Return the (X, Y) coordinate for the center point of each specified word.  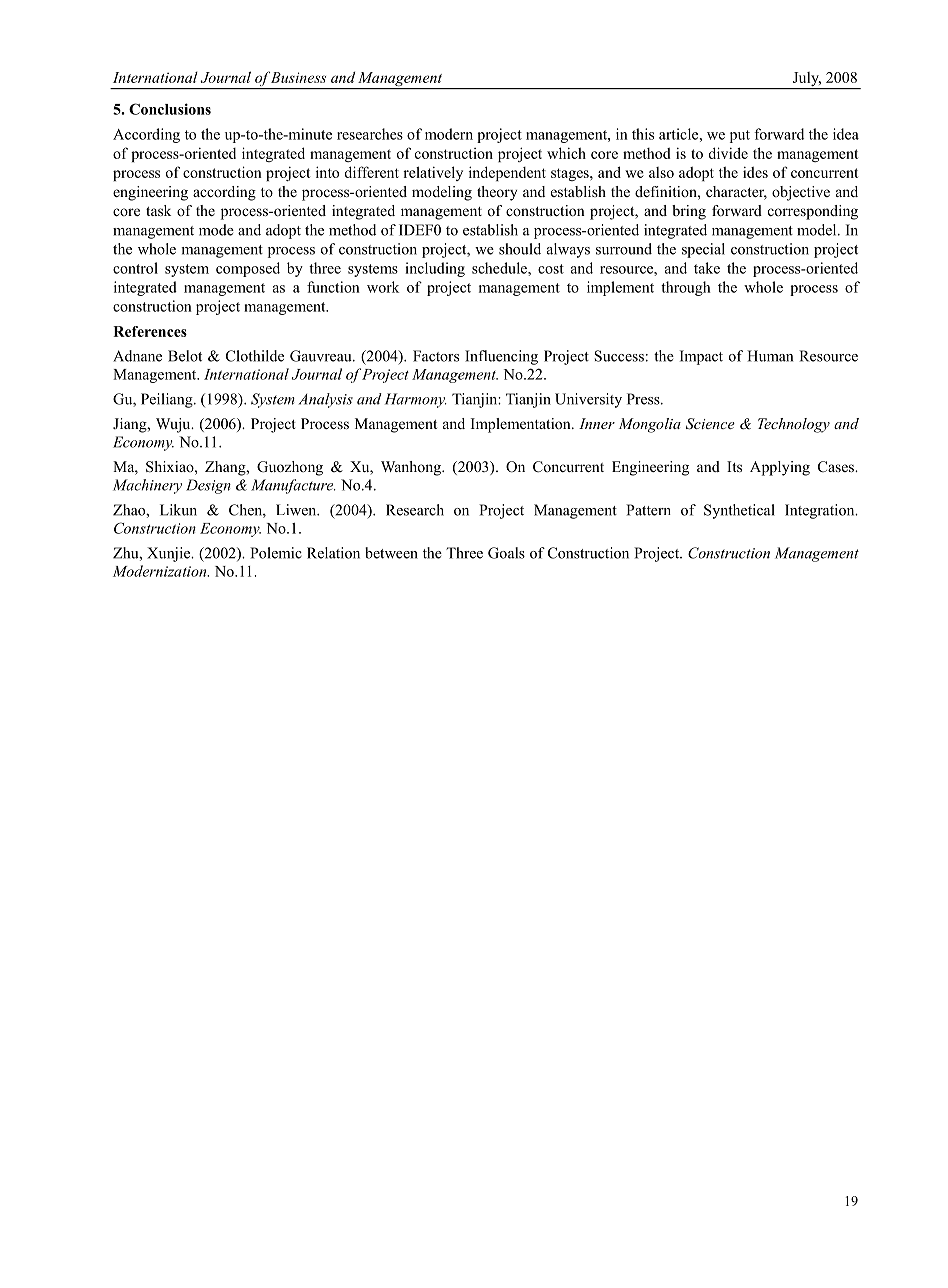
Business (298, 77)
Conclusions (170, 109)
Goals (506, 553)
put (740, 136)
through (686, 288)
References (150, 331)
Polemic (276, 553)
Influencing (501, 357)
